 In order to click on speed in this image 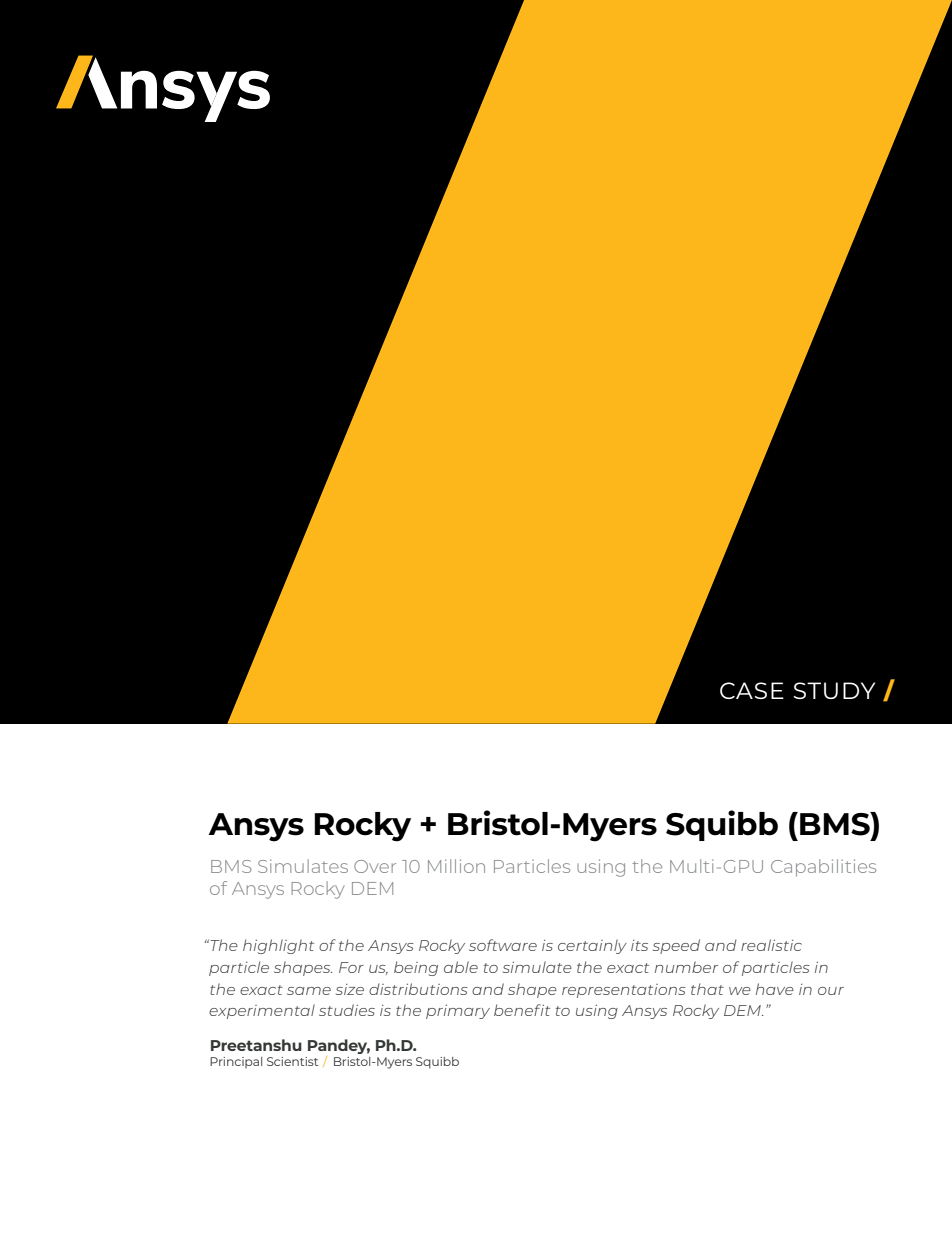, I will do `click(676, 946)`.
